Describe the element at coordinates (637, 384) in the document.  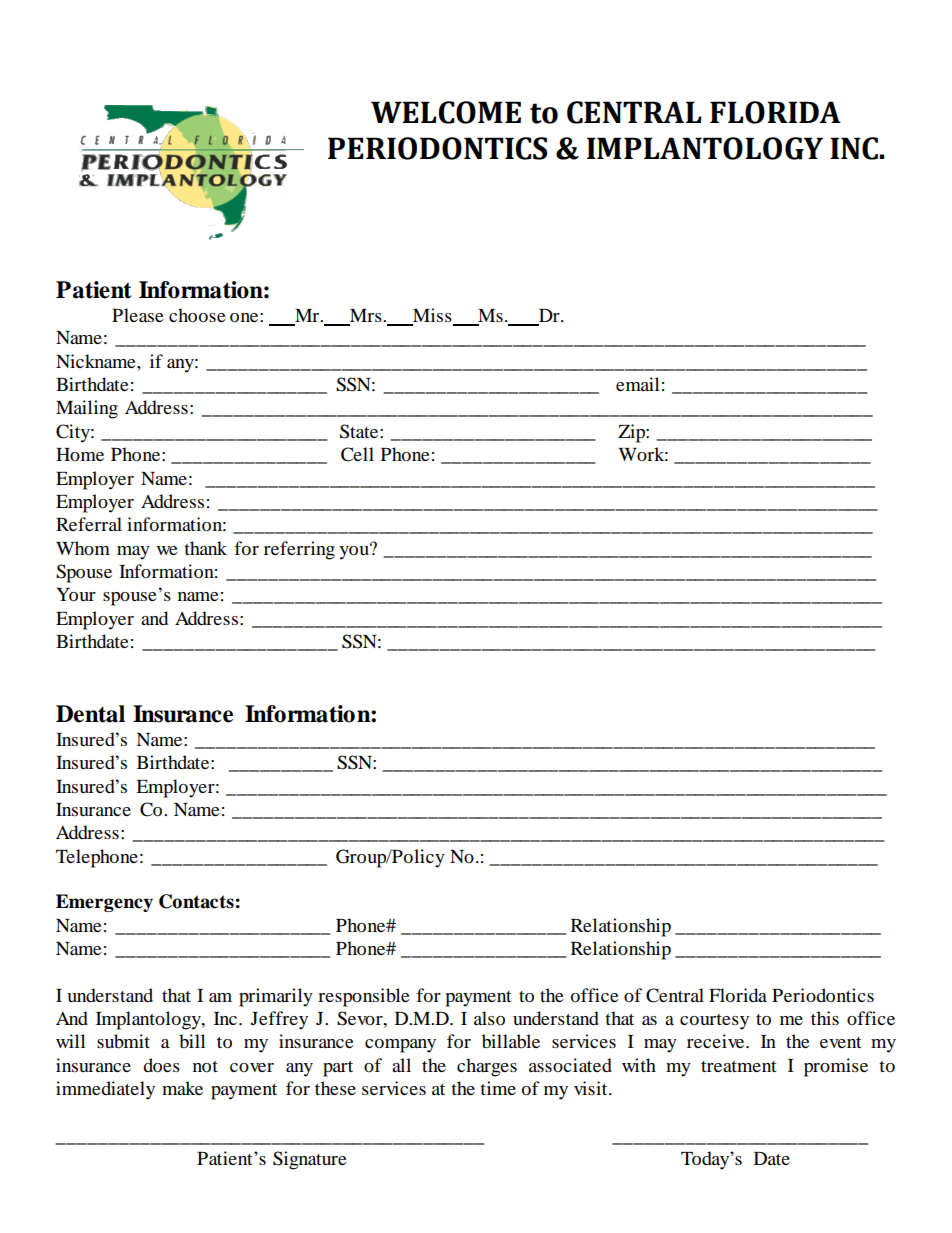
I see `email` at that location.
